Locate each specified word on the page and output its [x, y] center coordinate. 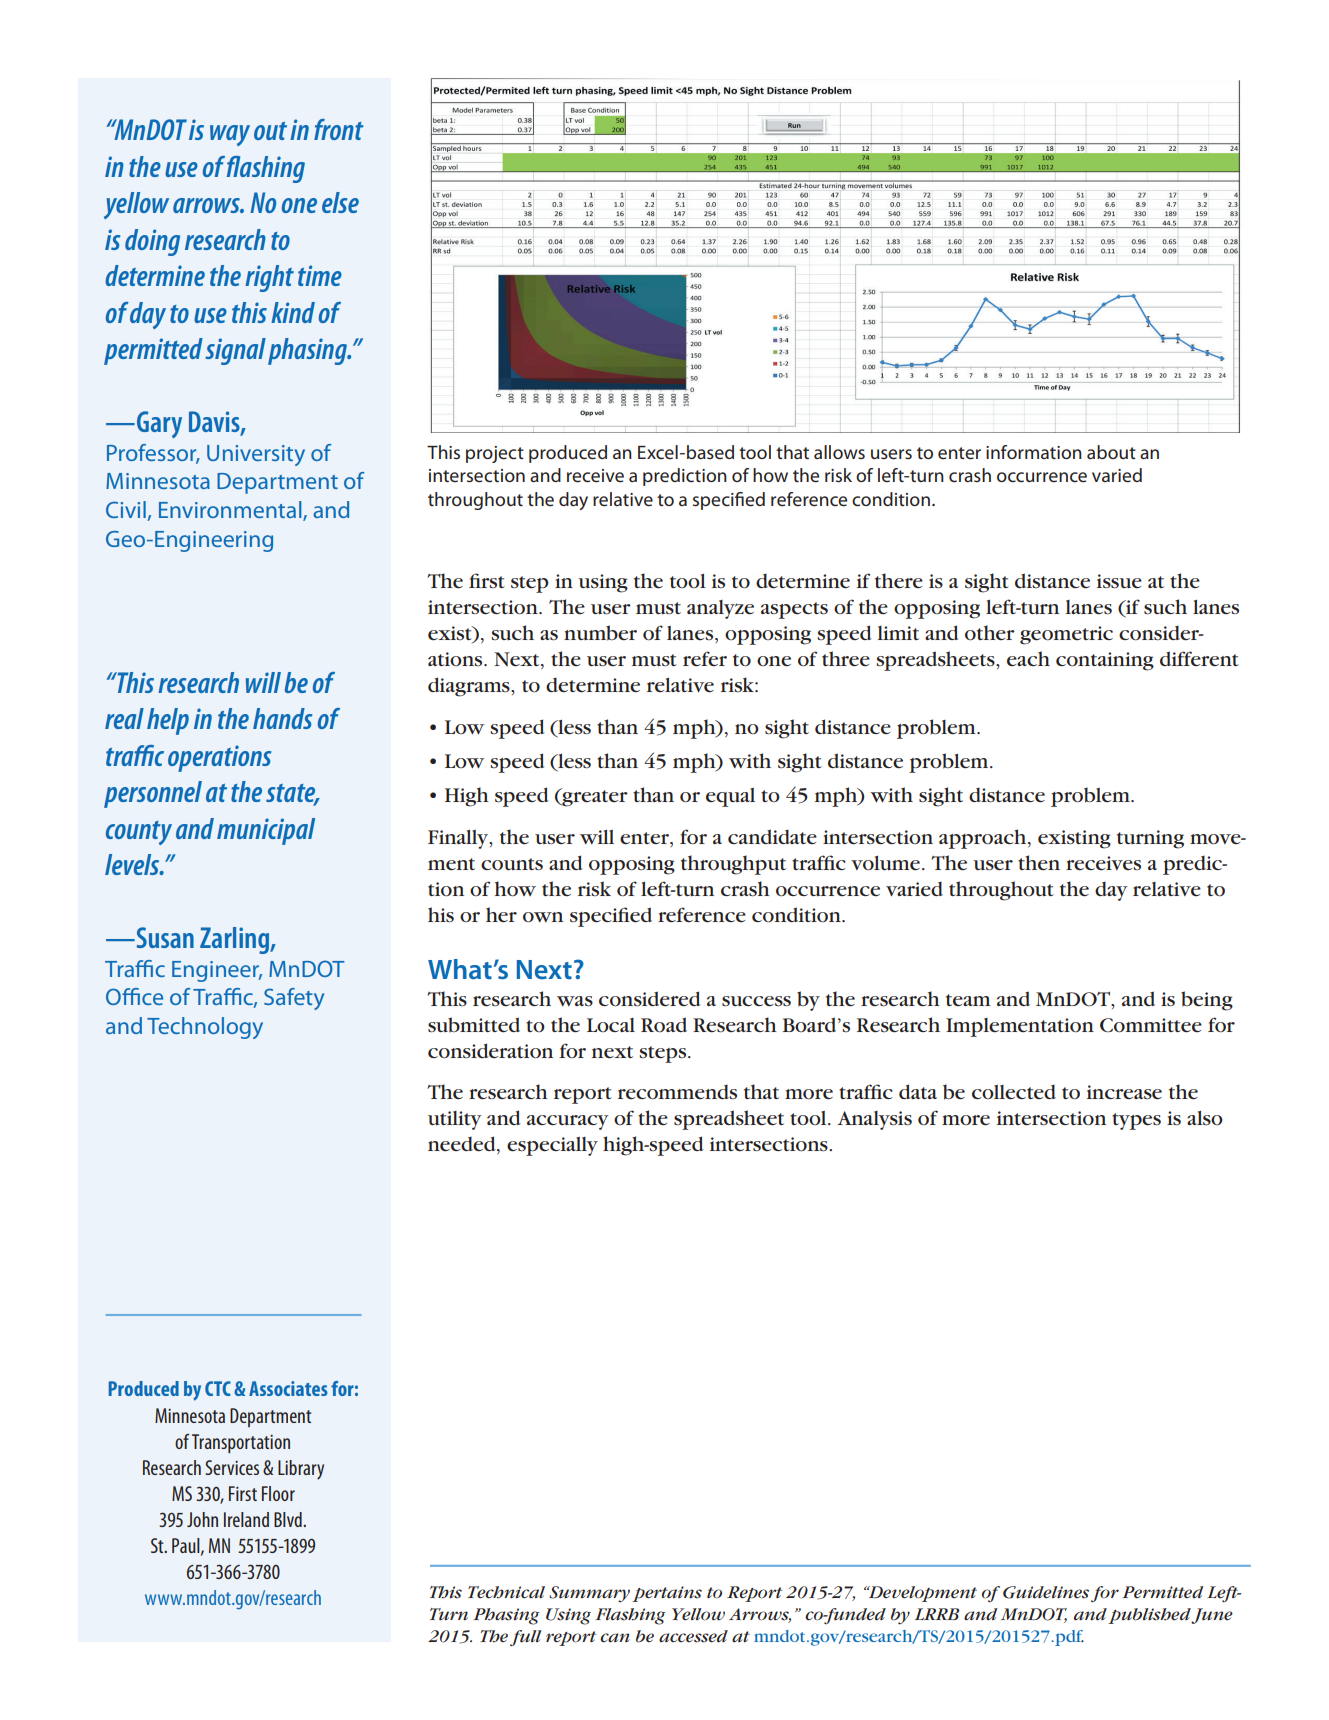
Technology [205, 1028]
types [1136, 1121]
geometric [1066, 635]
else [340, 202]
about [1111, 452]
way [230, 135]
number [600, 633]
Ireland [246, 1519]
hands [282, 718]
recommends [677, 1091]
